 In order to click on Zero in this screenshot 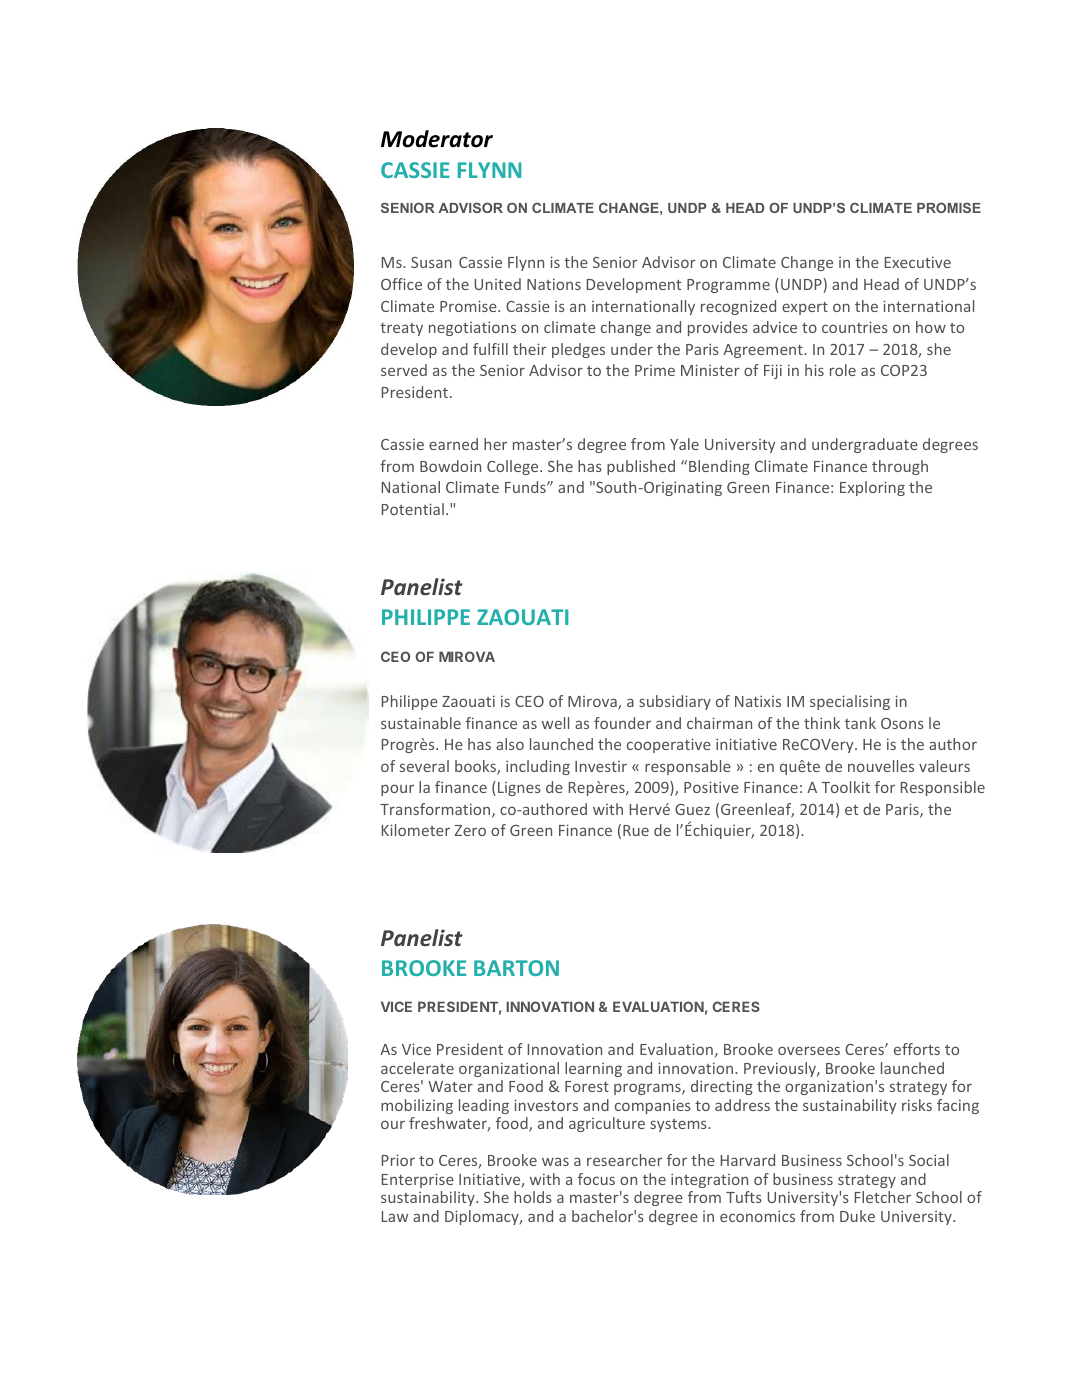, I will do `click(470, 830)`.
